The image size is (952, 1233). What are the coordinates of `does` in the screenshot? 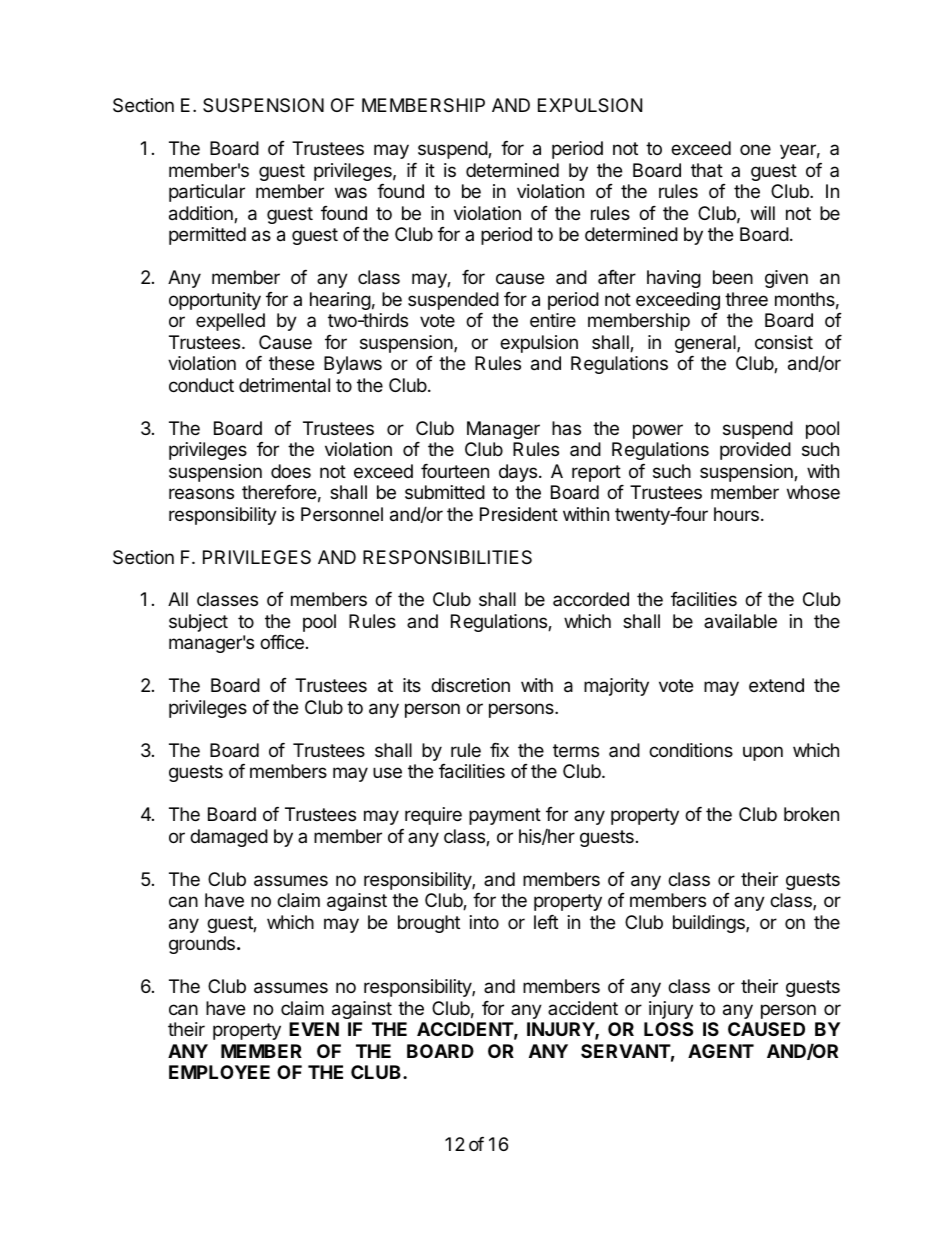 It's located at (291, 471).
